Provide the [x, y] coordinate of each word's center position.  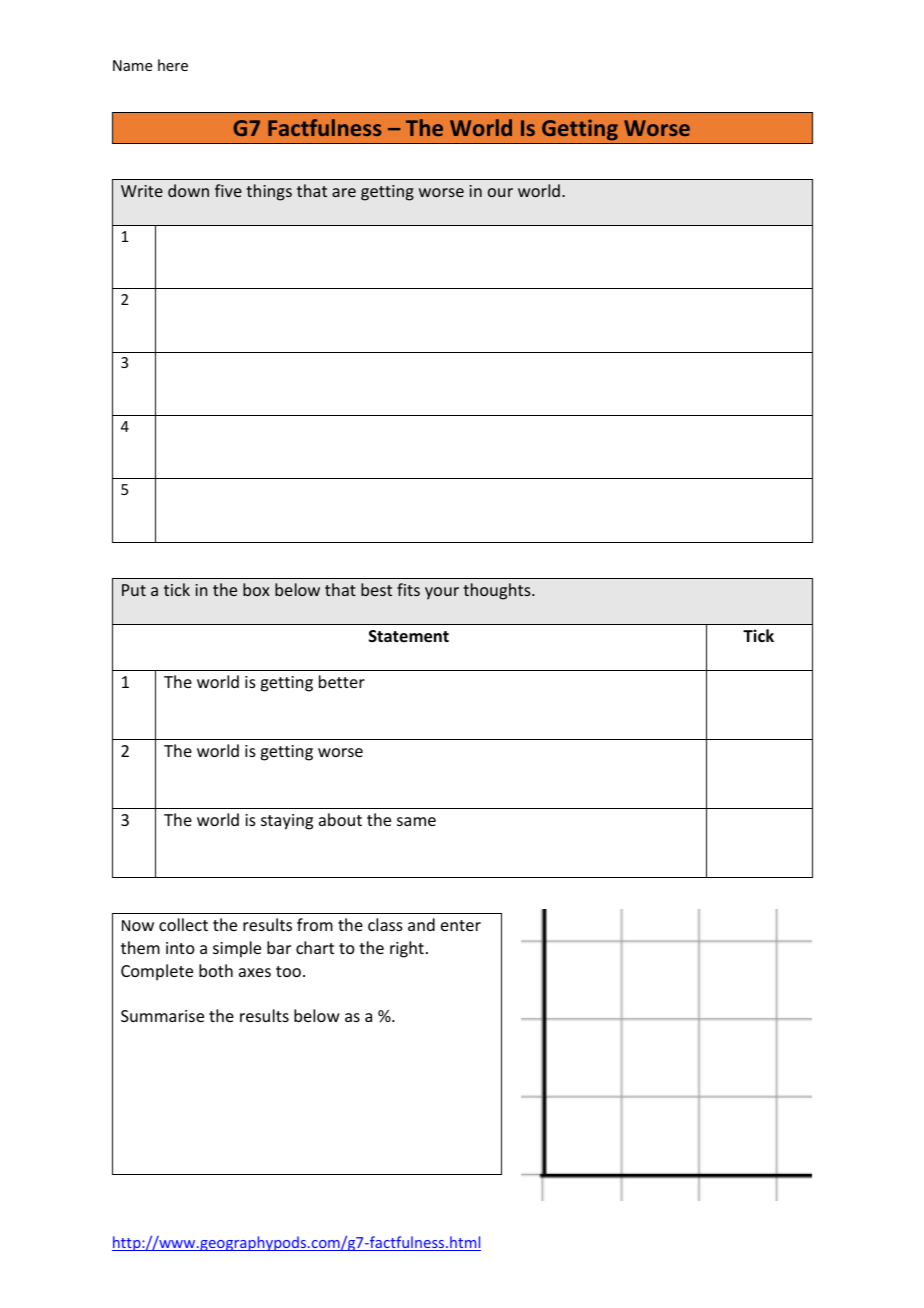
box [256, 589]
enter [461, 925]
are [344, 192]
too [288, 971]
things [269, 192]
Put [134, 590]
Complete [157, 972]
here [173, 65]
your [442, 593]
